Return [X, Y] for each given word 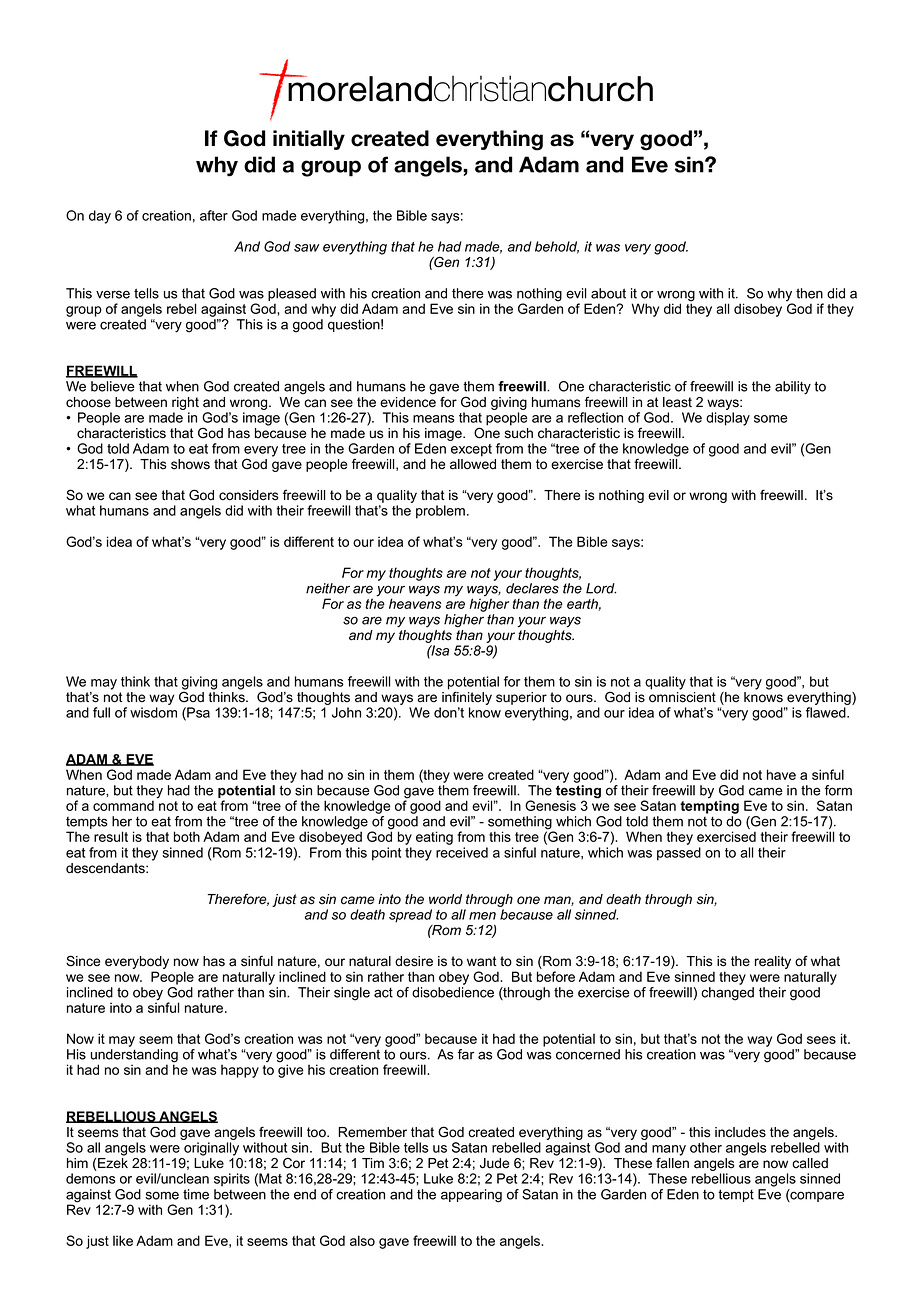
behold [557, 247]
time [196, 1194]
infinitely [466, 699]
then [809, 293]
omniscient [682, 697]
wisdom [153, 712]
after [214, 215]
